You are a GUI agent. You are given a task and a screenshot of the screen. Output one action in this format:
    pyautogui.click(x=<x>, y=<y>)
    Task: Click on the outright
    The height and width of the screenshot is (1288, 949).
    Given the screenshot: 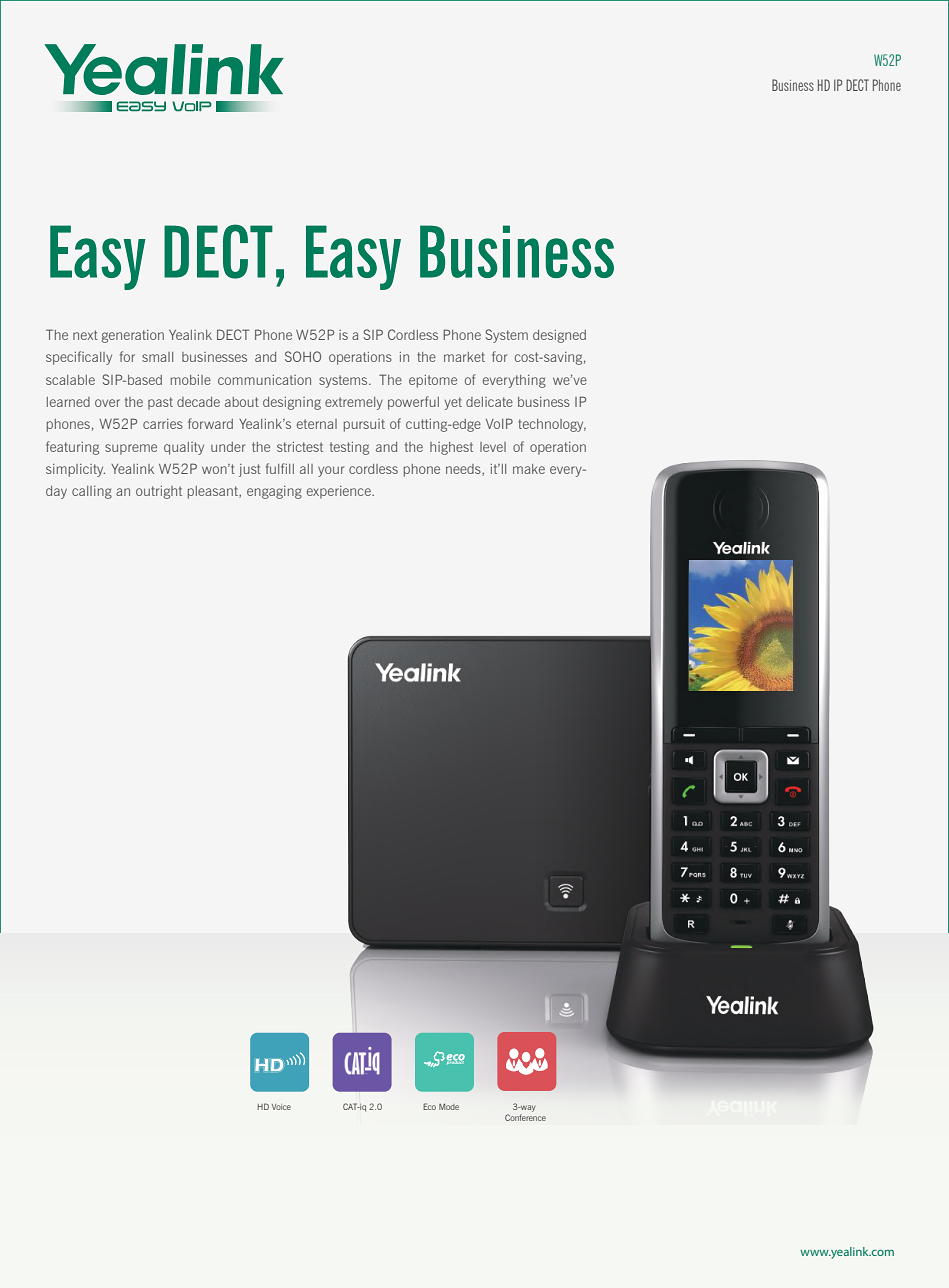 What is the action you would take?
    pyautogui.click(x=159, y=492)
